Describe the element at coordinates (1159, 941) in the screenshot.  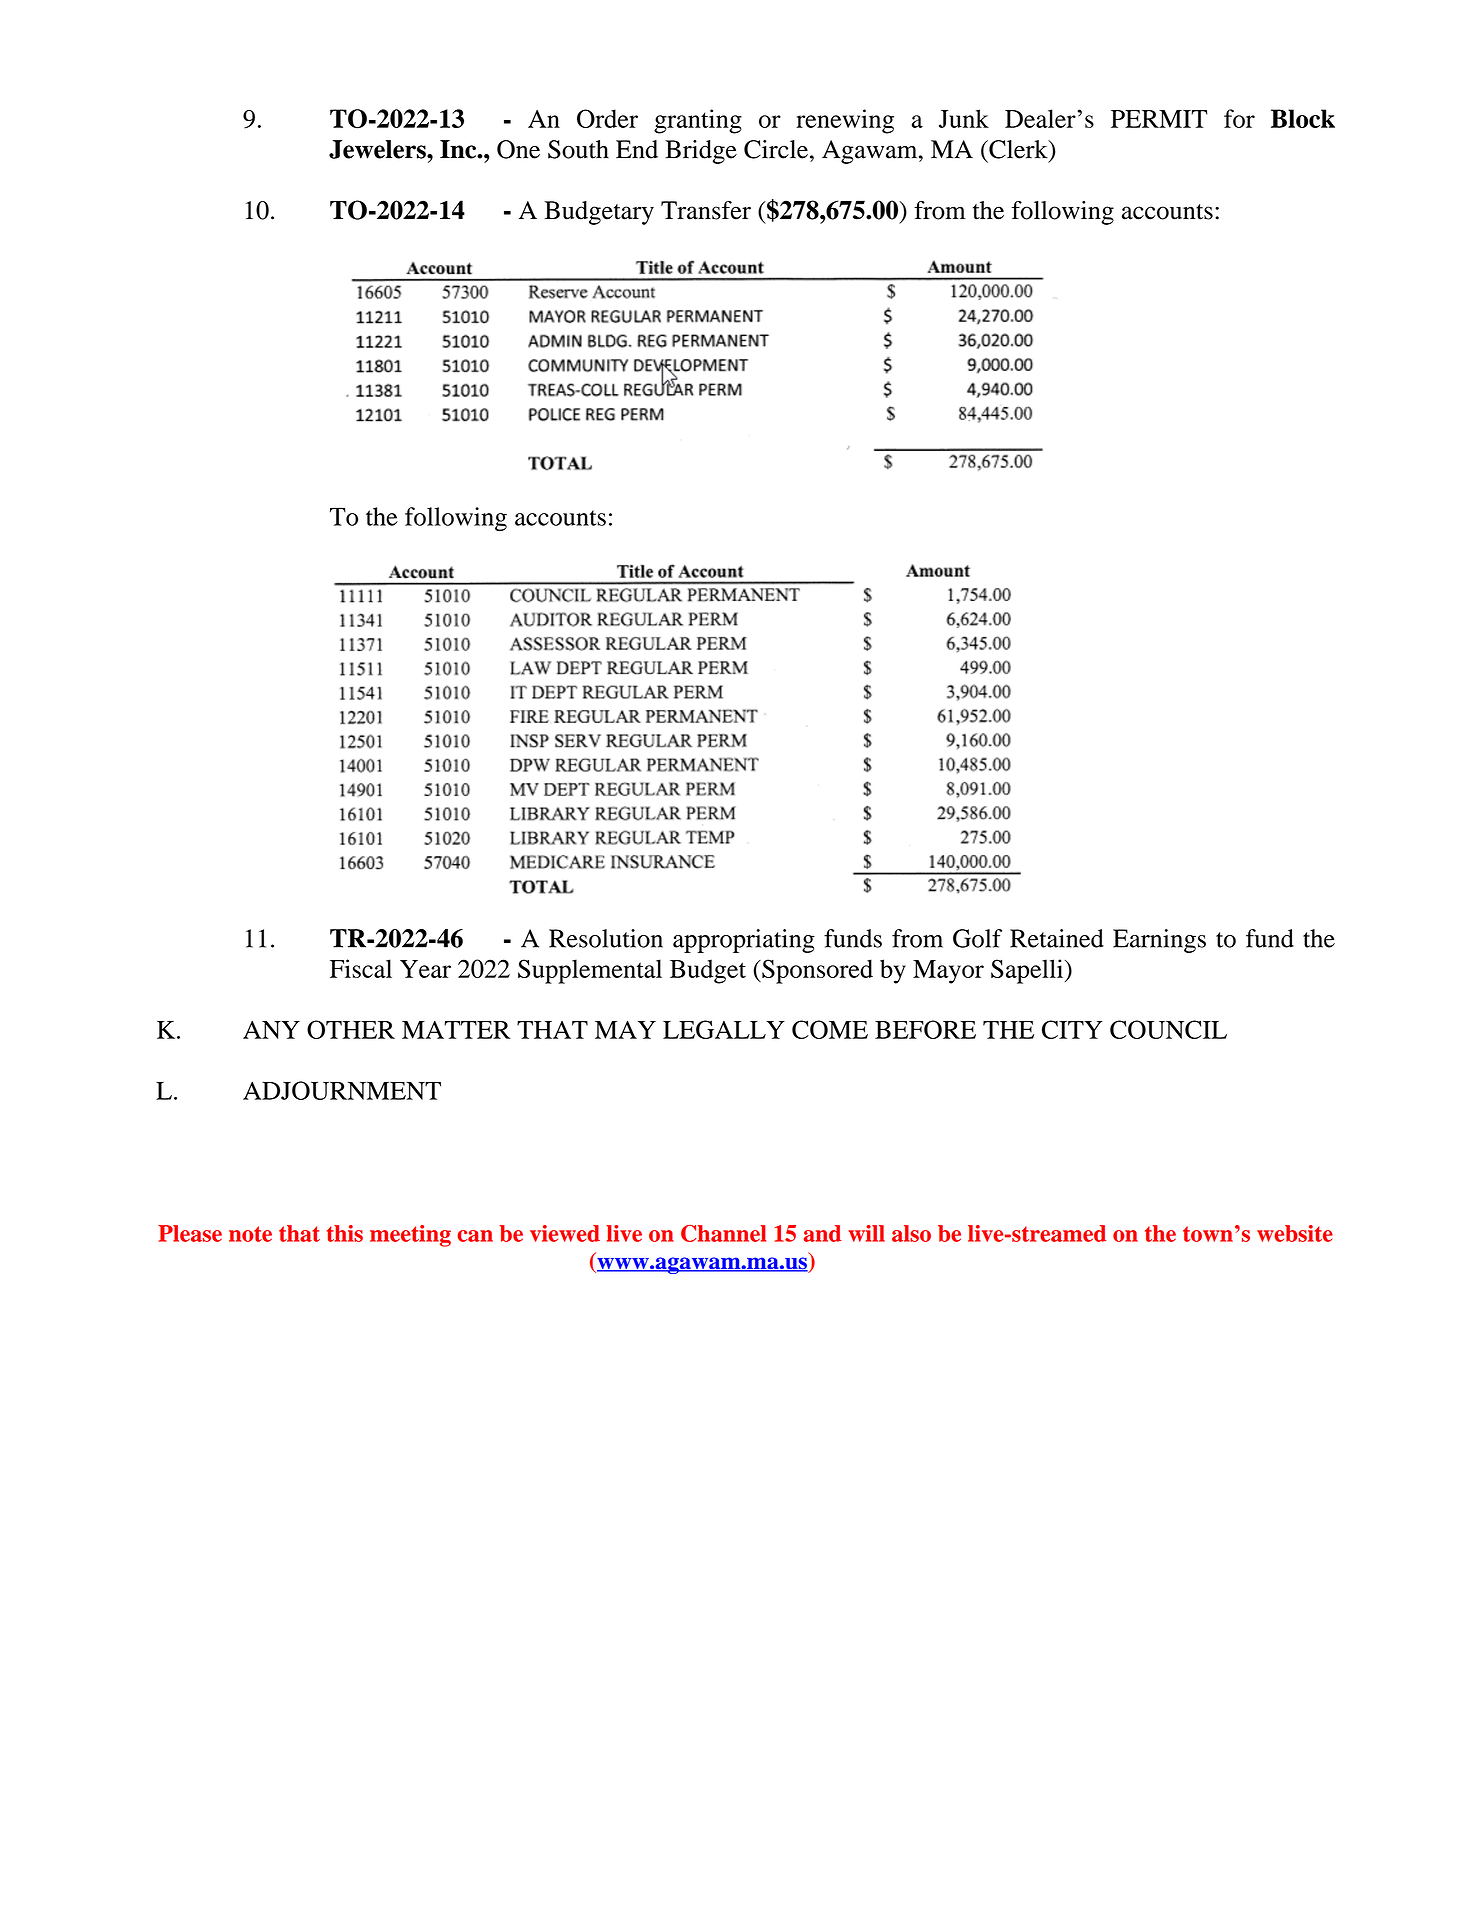
I see `Earnings` at that location.
